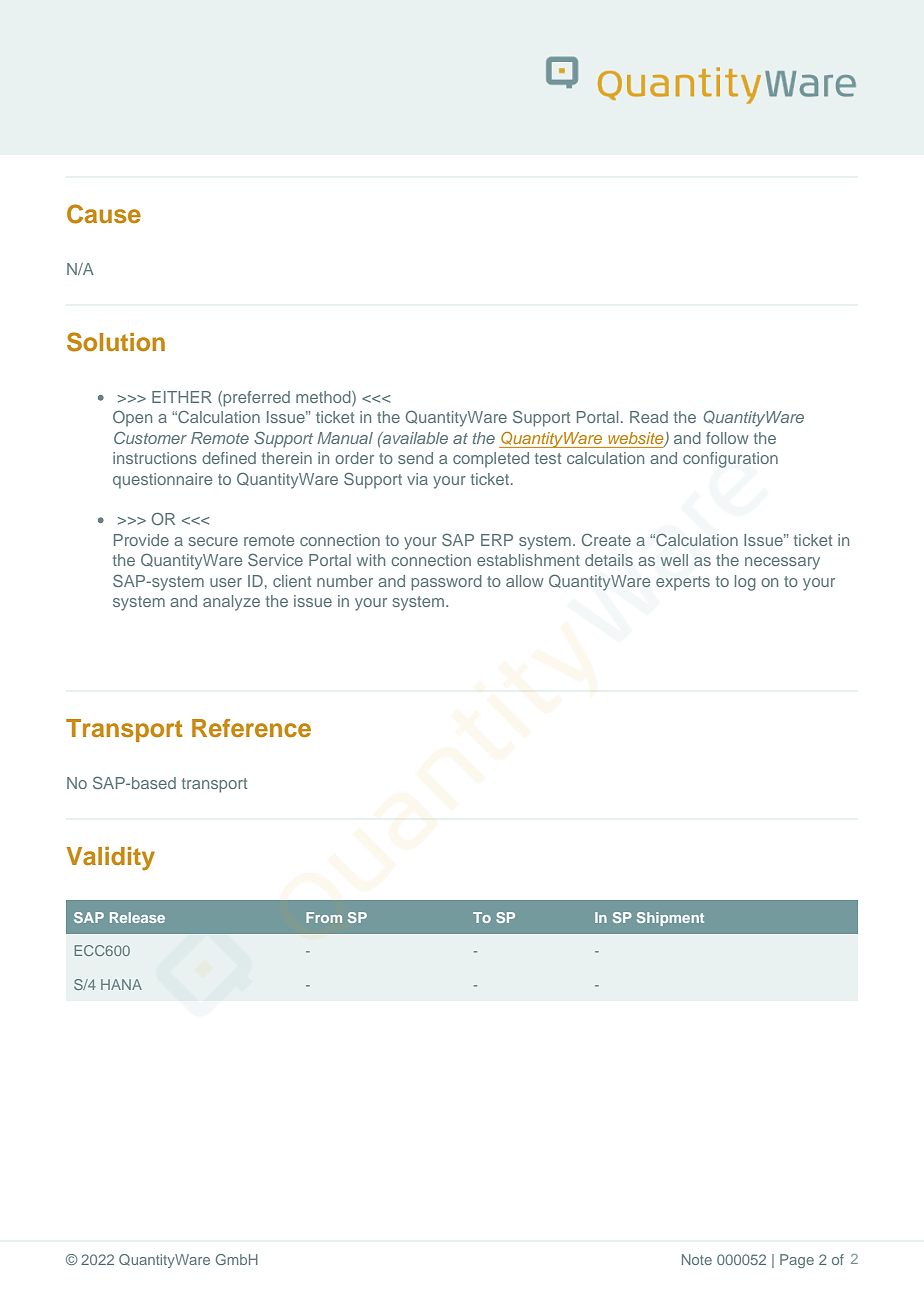  What do you see at coordinates (697, 1259) in the document?
I see `Note` at bounding box center [697, 1259].
